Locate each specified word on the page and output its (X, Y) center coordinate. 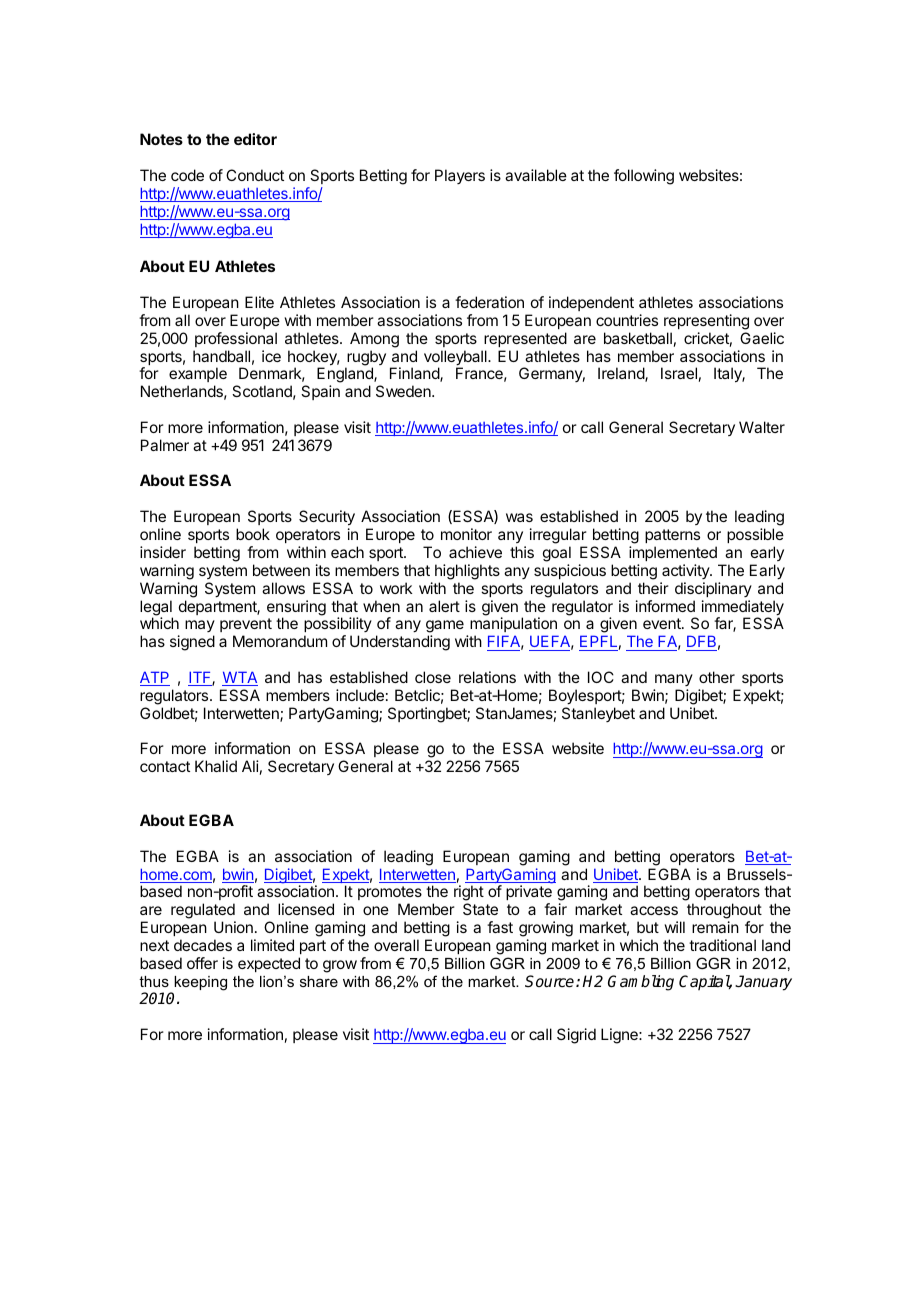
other (717, 677)
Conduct (255, 175)
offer (202, 963)
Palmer (165, 445)
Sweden (404, 391)
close (433, 677)
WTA (240, 678)
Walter (762, 427)
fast (500, 927)
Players (460, 176)
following (644, 177)
